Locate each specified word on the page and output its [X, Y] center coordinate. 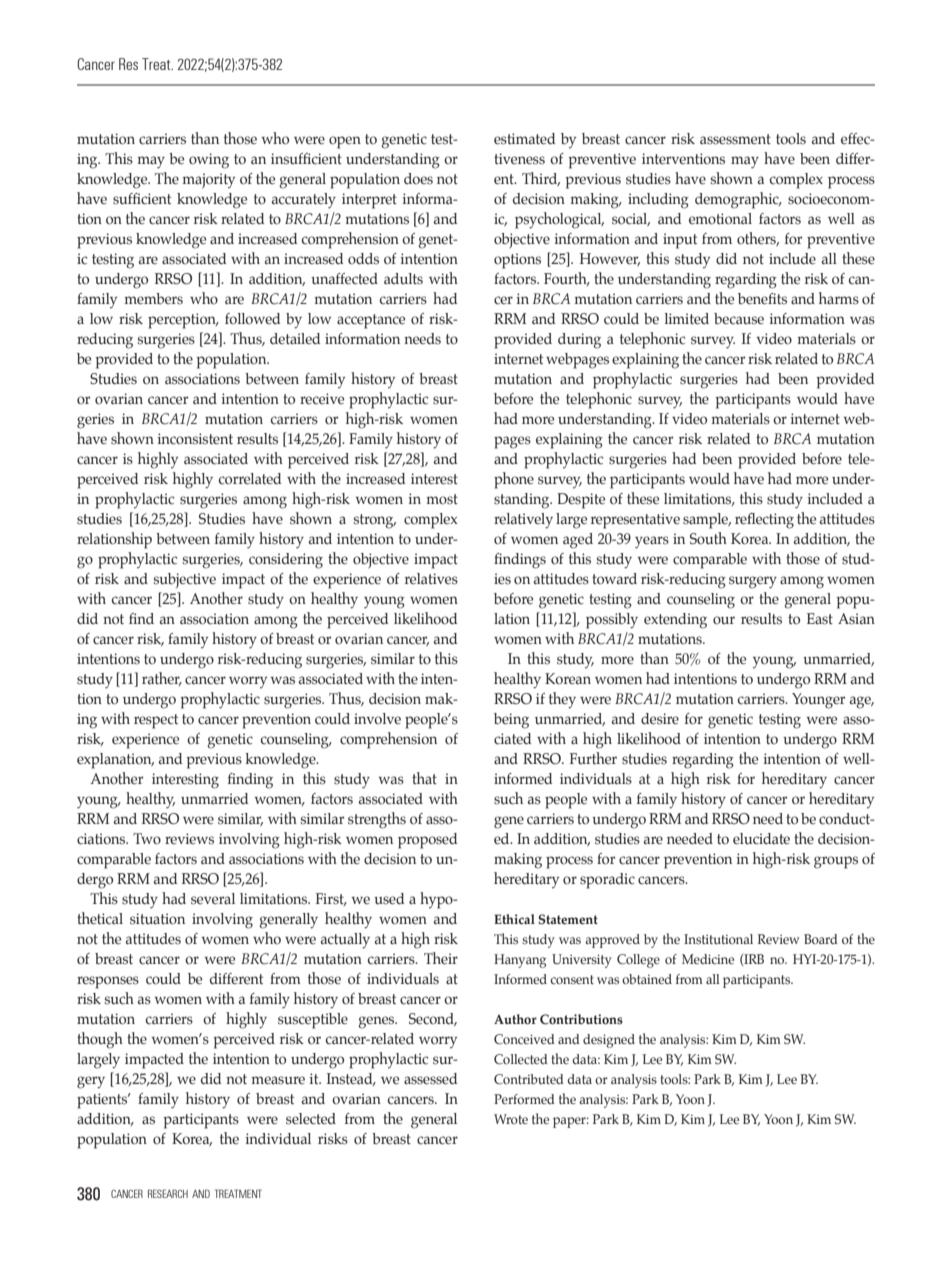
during [579, 341]
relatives [431, 579]
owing [209, 161]
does [418, 179]
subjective [185, 580]
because [739, 319]
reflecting [764, 521]
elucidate [761, 839]
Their [441, 958]
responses [108, 982]
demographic [738, 200]
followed [252, 319]
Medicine [708, 959]
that [424, 778]
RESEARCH [168, 1193]
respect [156, 721]
